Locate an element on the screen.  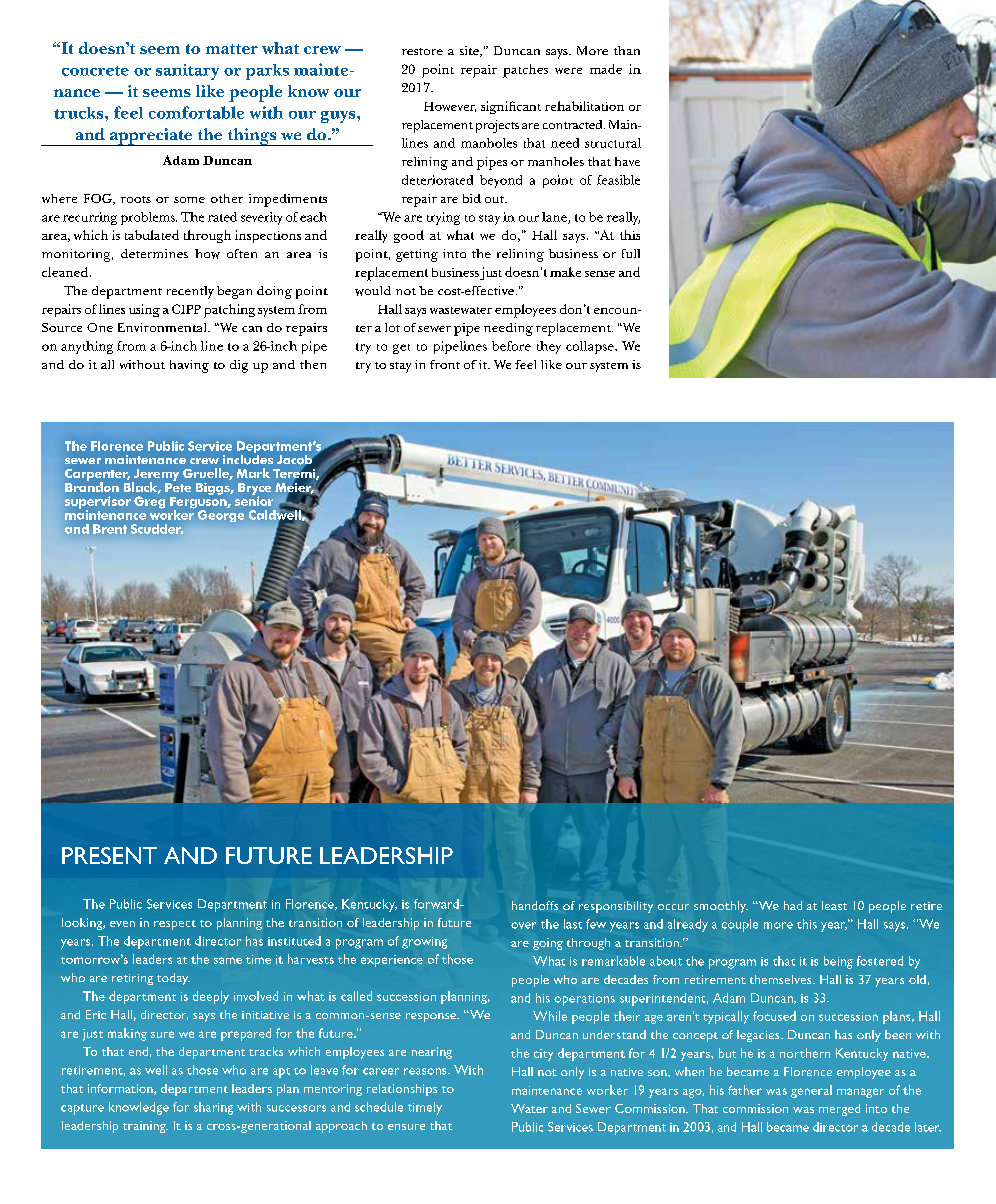
responsibility is located at coordinates (616, 907).
